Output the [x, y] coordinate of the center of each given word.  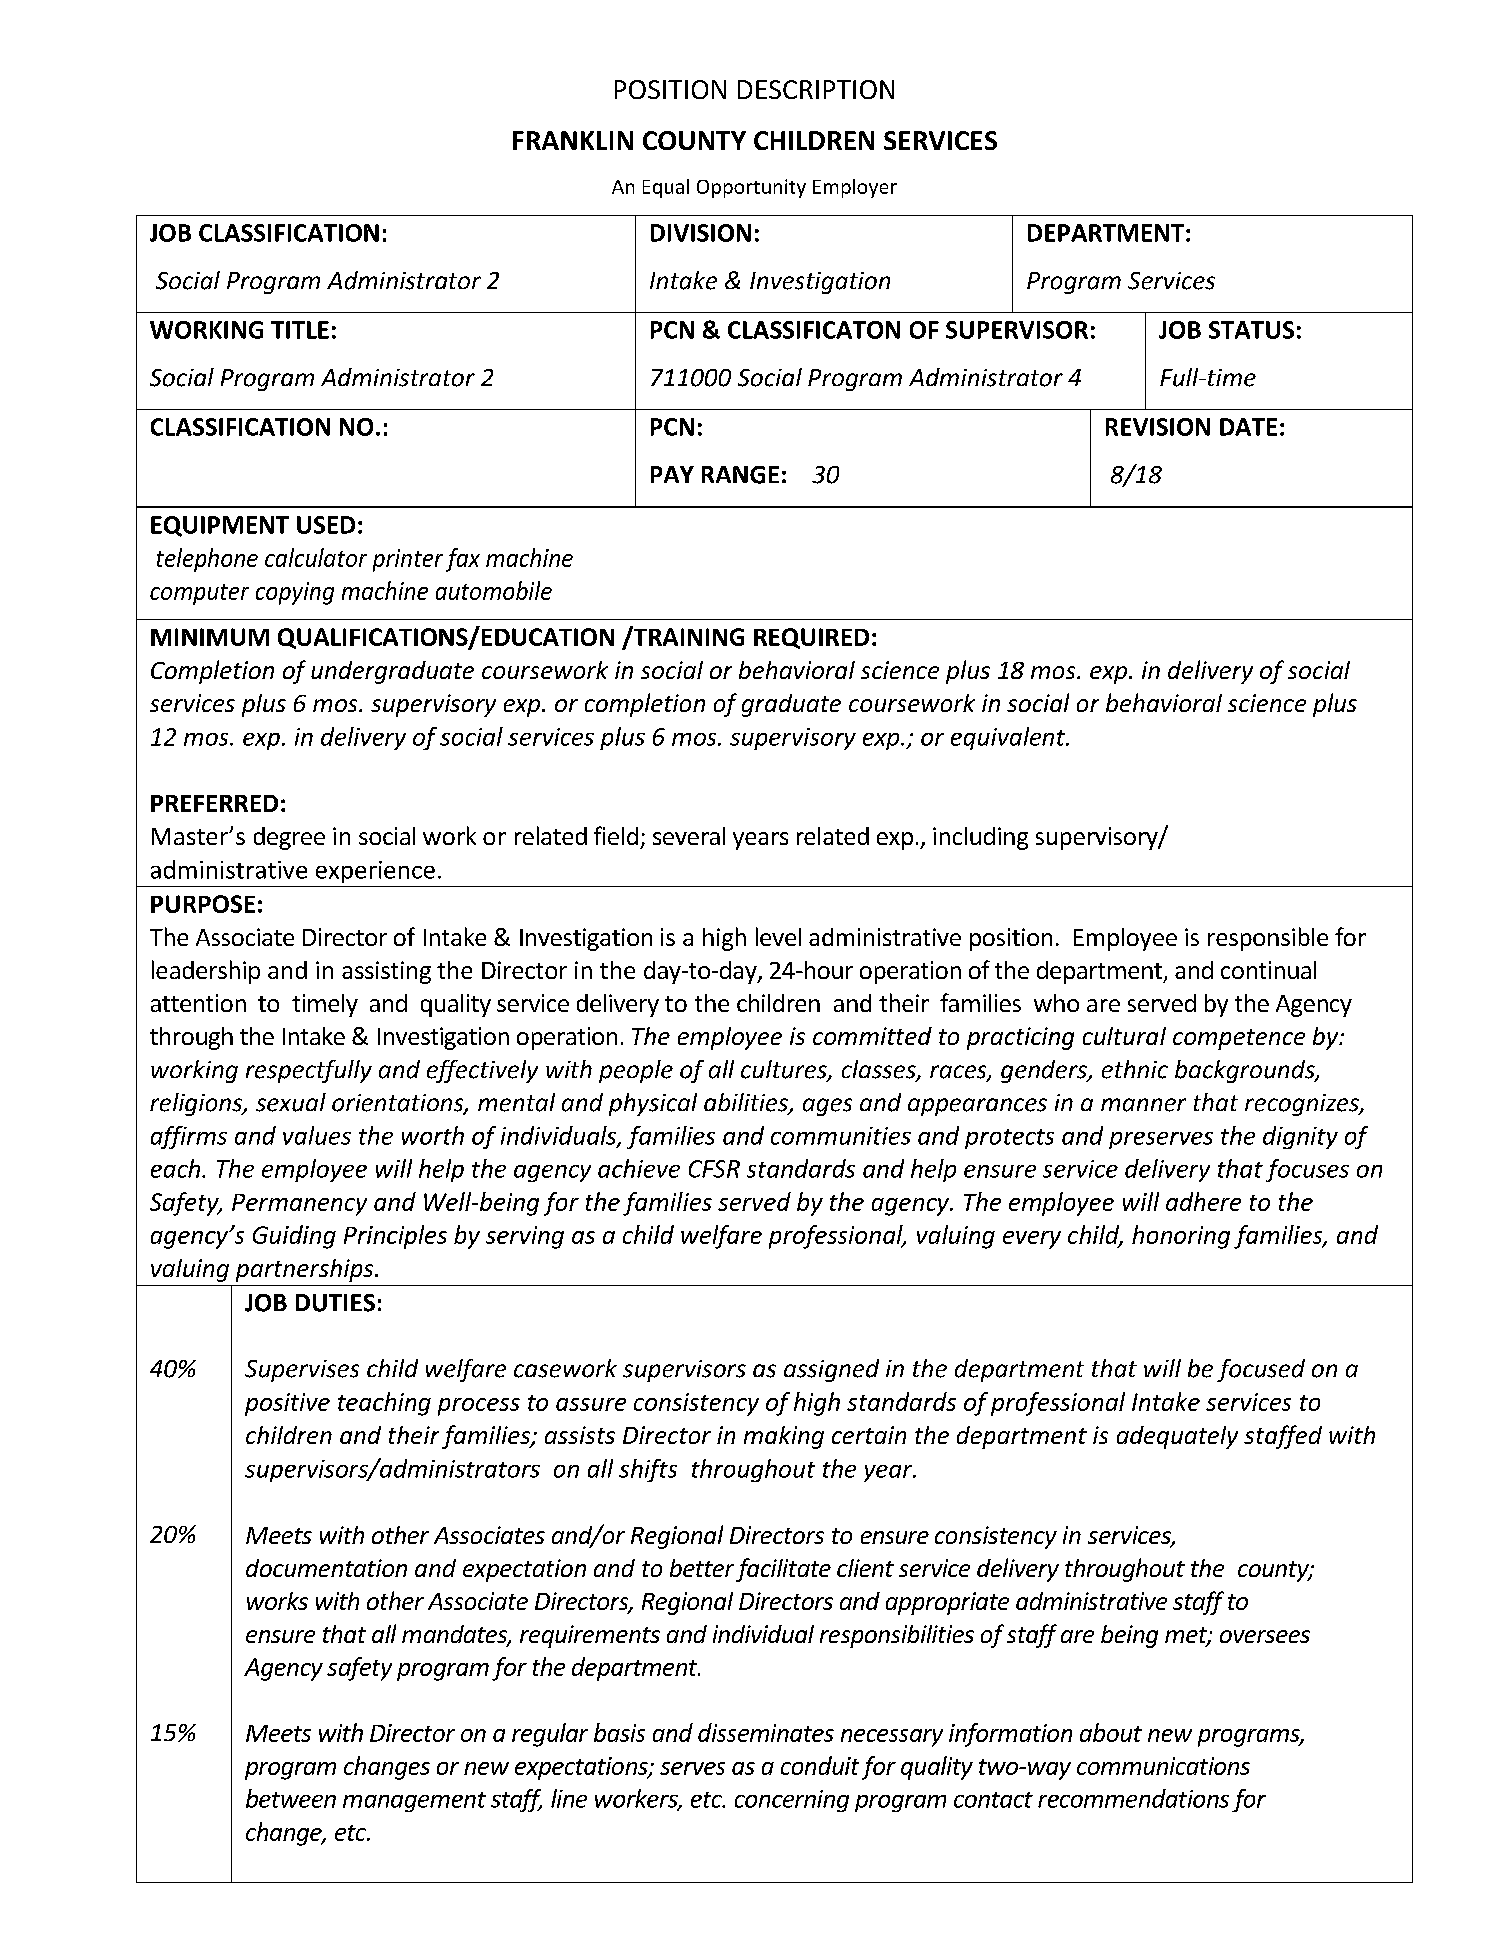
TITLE [300, 330]
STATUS [1251, 330]
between [291, 1798]
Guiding [294, 1237]
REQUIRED [811, 638]
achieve [639, 1168]
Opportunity [751, 188]
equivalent [1009, 738]
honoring [1181, 1237]
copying [295, 593]
